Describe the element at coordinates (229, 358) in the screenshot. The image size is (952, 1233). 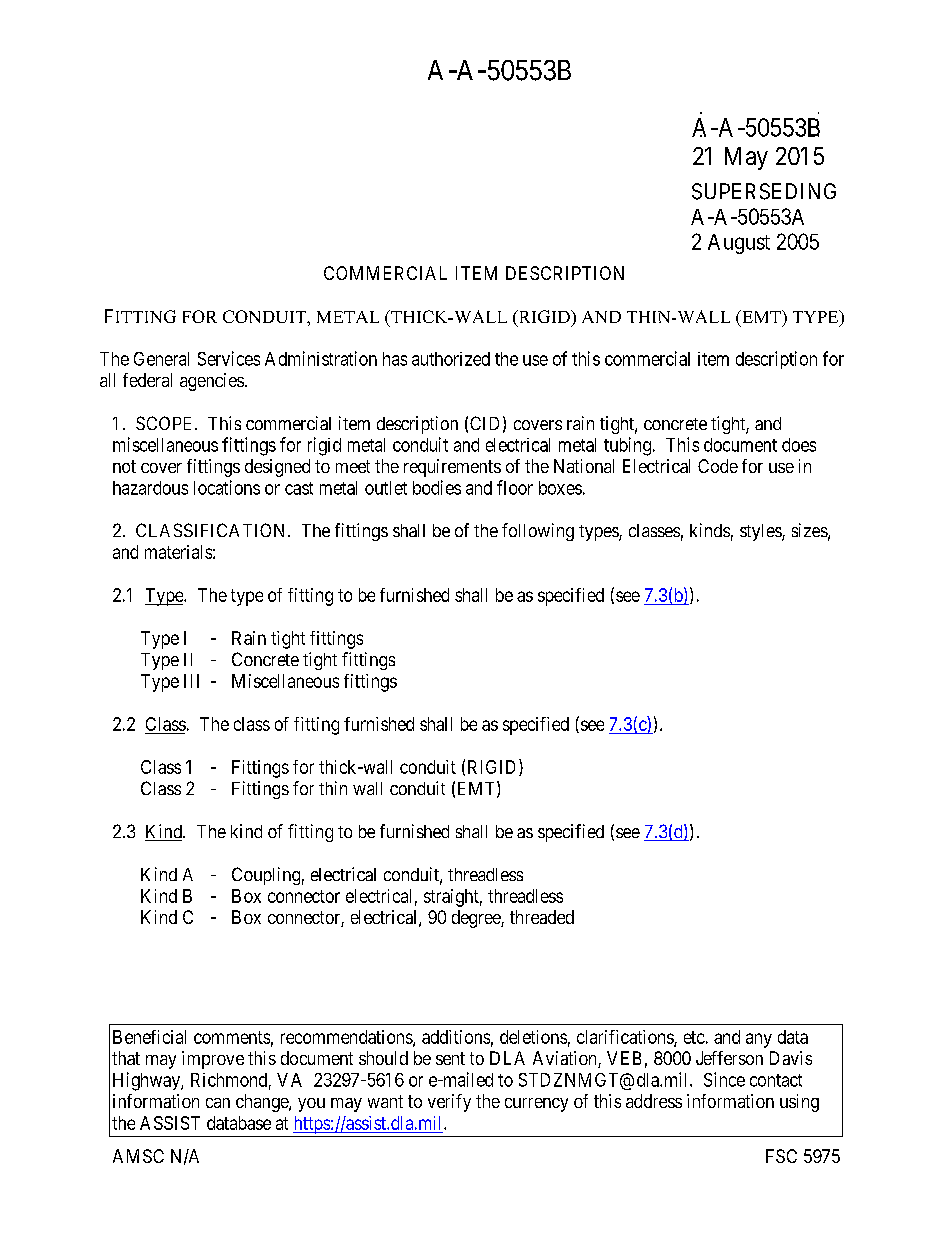
I see `Services` at that location.
